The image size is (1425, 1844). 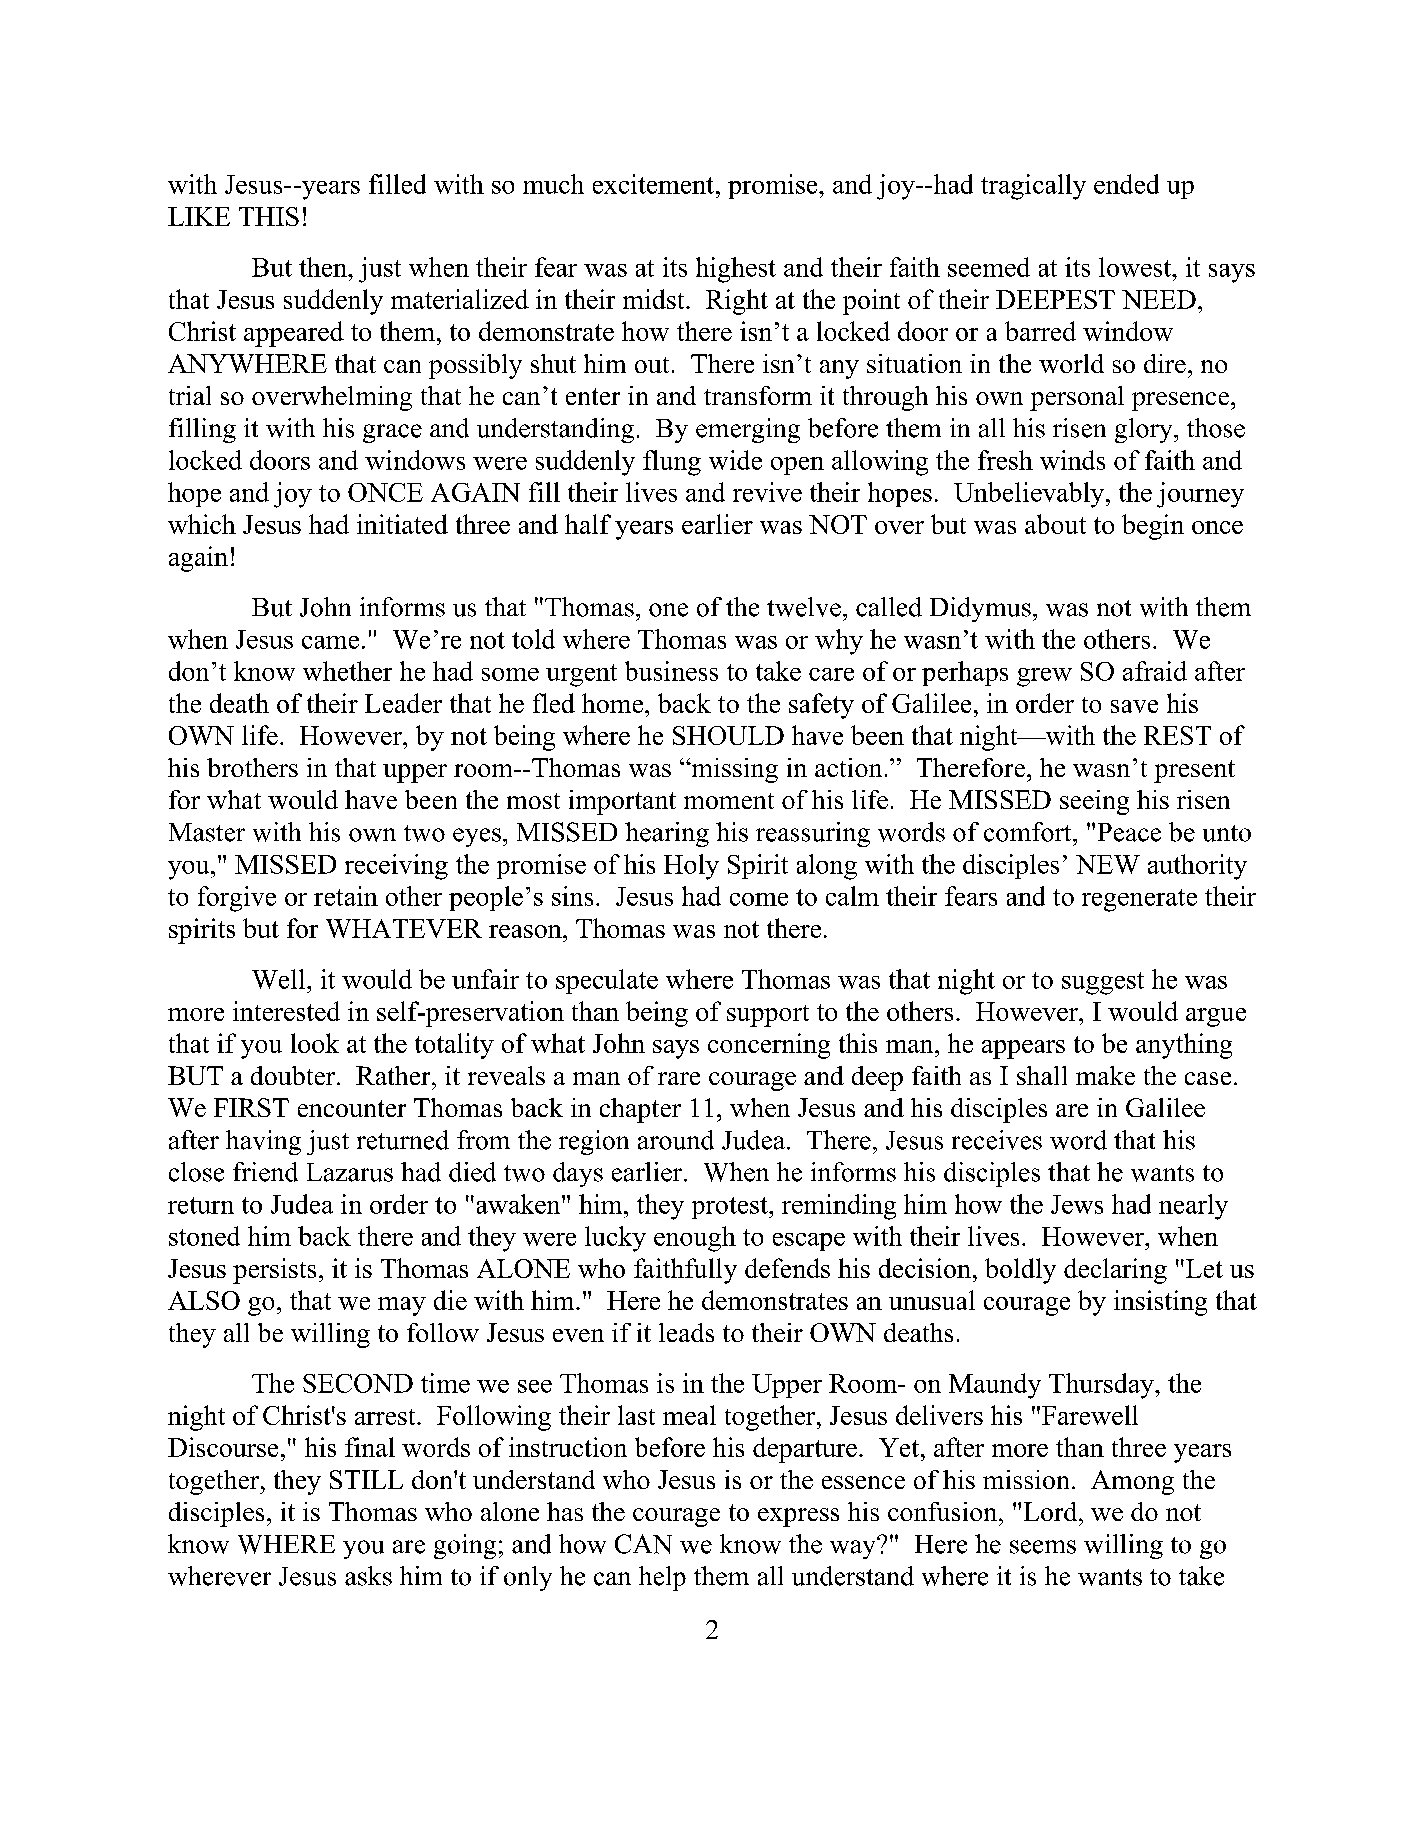 I want to click on ended, so click(x=1126, y=184).
